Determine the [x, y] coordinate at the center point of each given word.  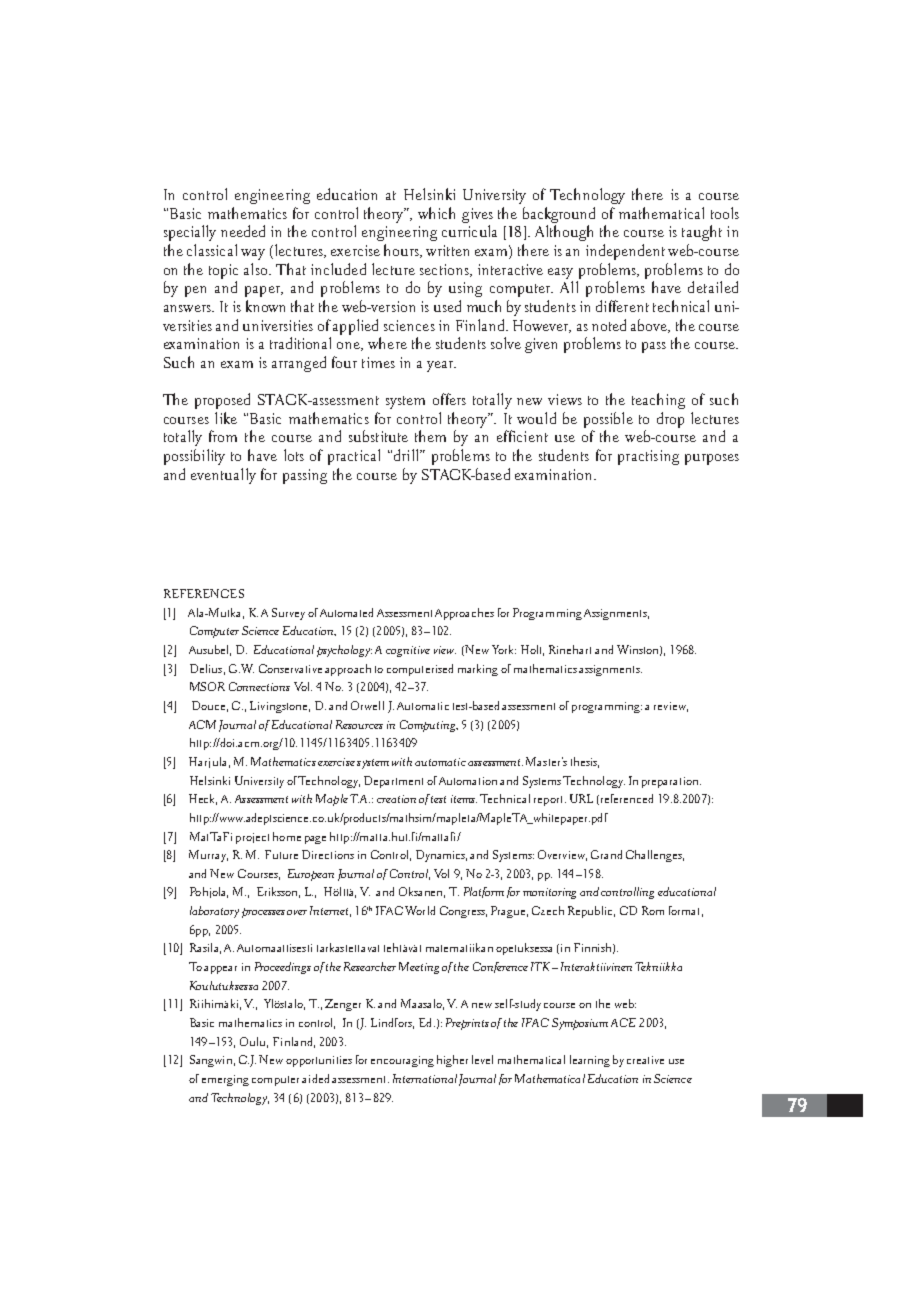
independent [625, 252]
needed [243, 231]
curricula [469, 231]
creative [645, 1060]
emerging [225, 1080]
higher [452, 1061]
